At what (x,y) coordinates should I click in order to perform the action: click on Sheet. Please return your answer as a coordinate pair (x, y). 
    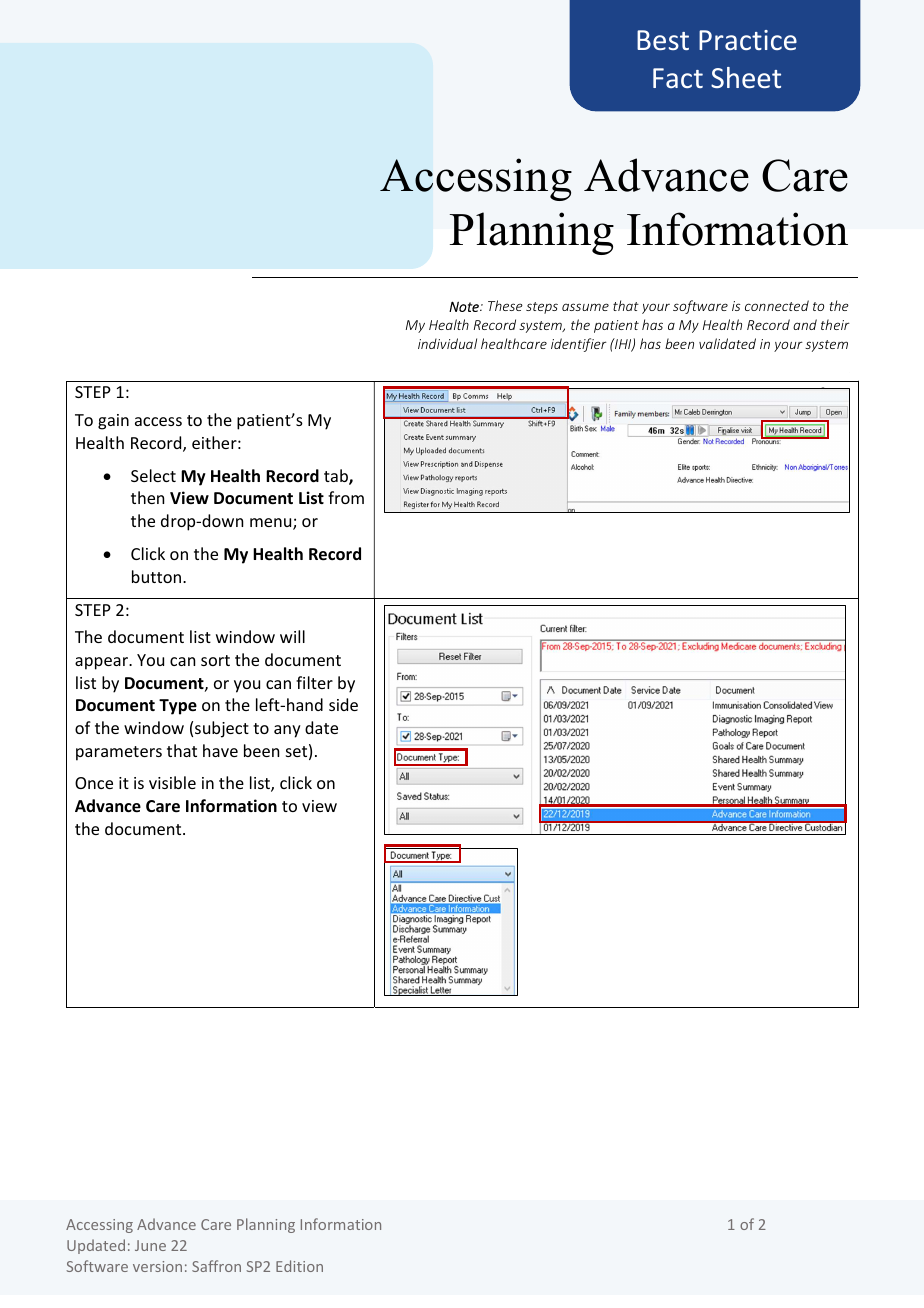
    Looking at the image, I should click on (746, 77).
